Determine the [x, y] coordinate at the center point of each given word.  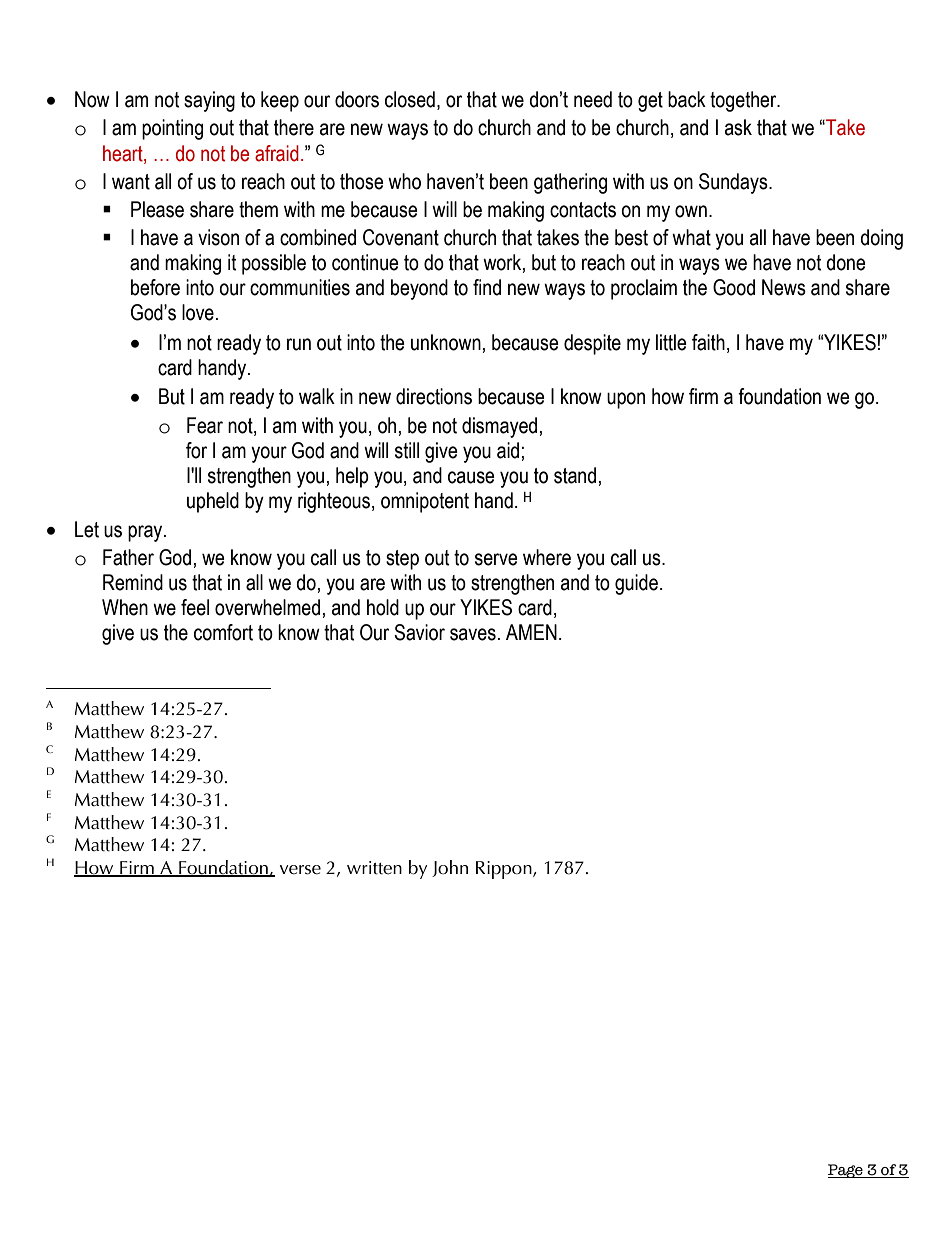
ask [738, 127]
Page [846, 1171]
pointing [172, 129]
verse [300, 870]
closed [410, 99]
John [450, 868]
